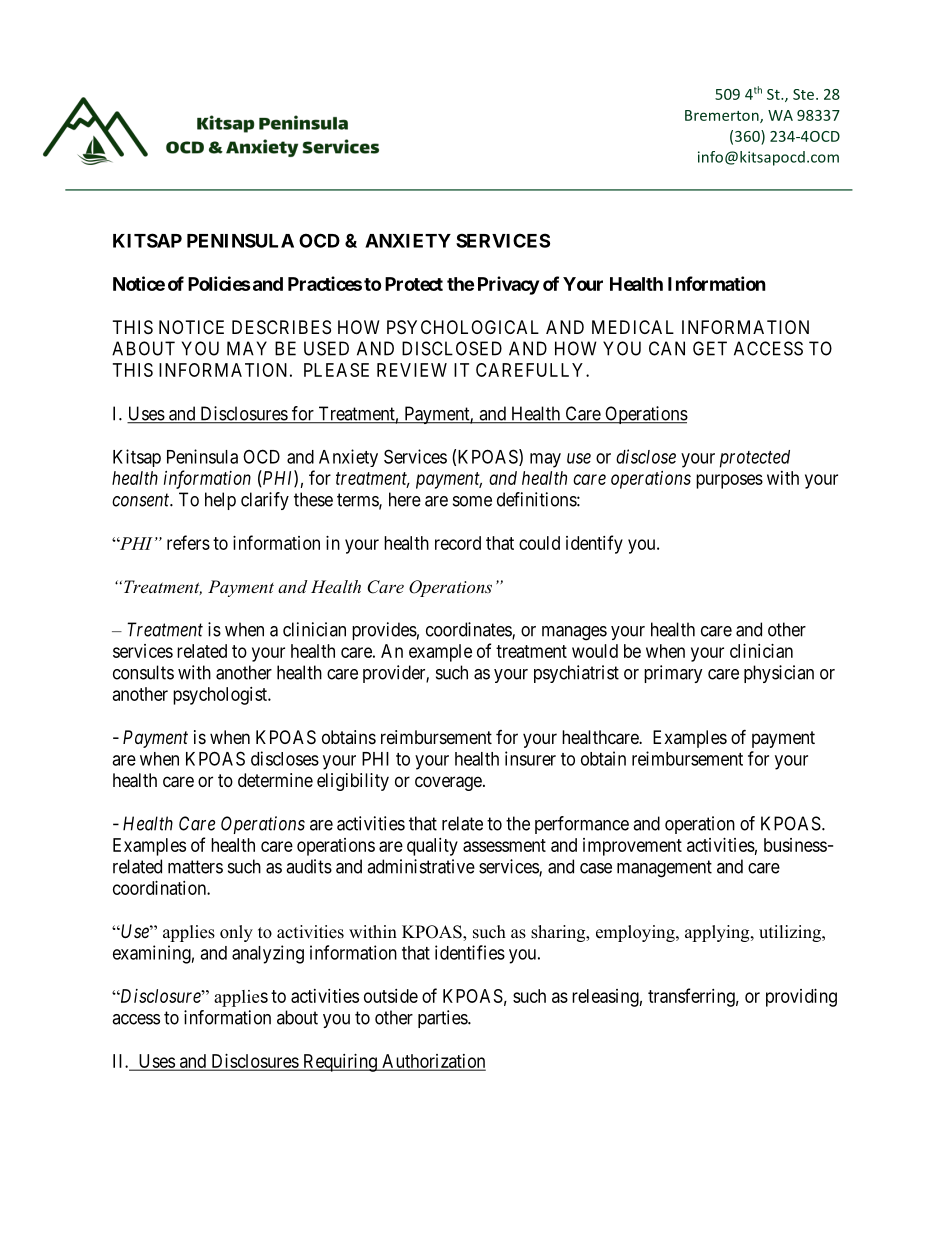 The width and height of the document is (952, 1233). What do you see at coordinates (729, 481) in the document?
I see `purposes` at bounding box center [729, 481].
